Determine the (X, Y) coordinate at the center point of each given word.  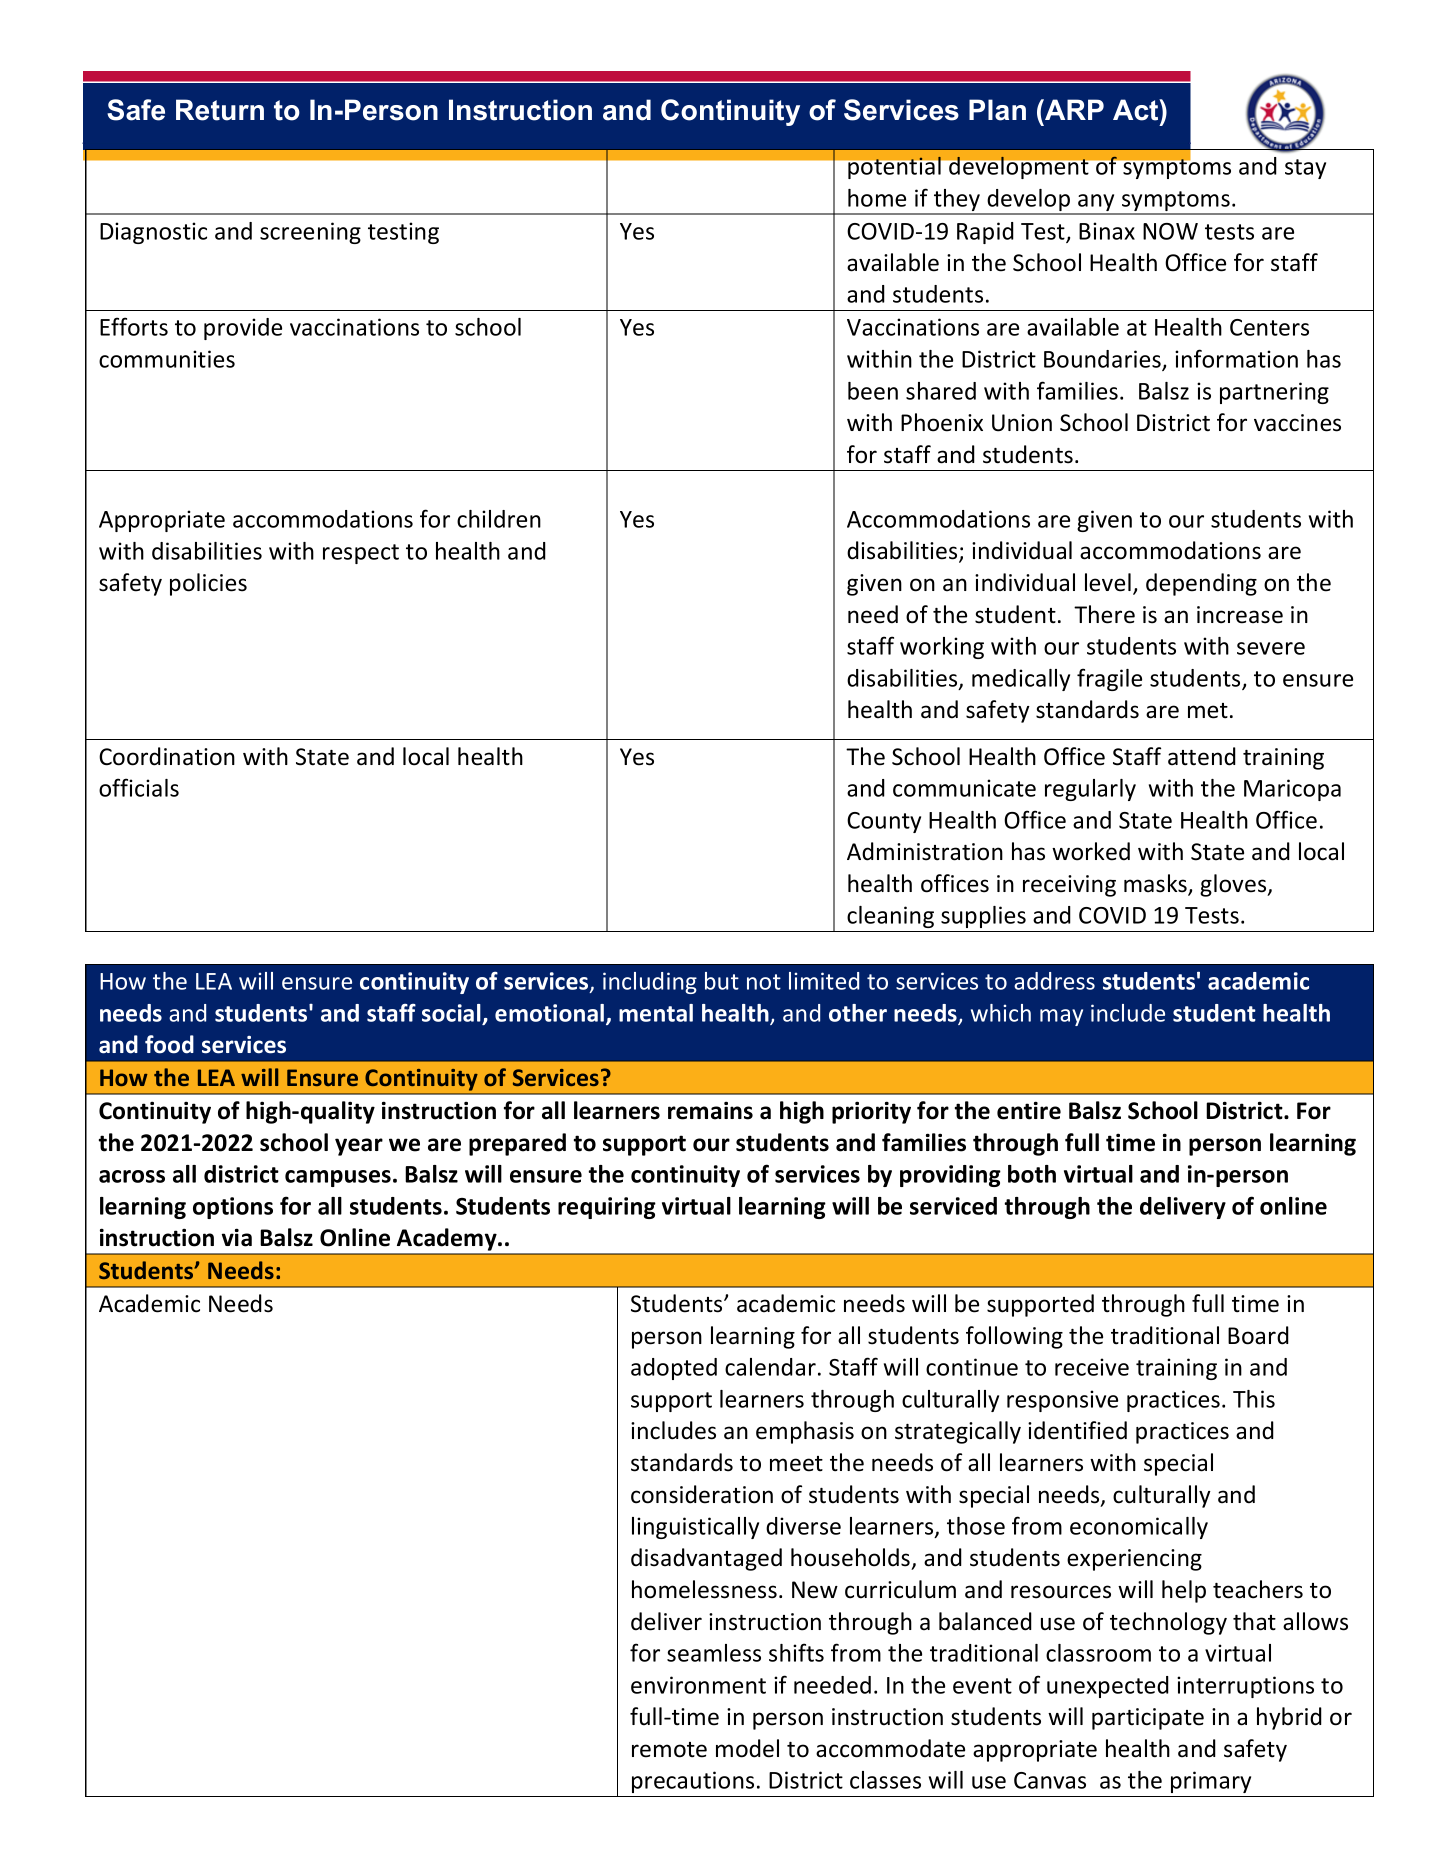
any (1096, 204)
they (957, 201)
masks (1156, 884)
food (169, 1044)
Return (220, 110)
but (722, 981)
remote (669, 1750)
